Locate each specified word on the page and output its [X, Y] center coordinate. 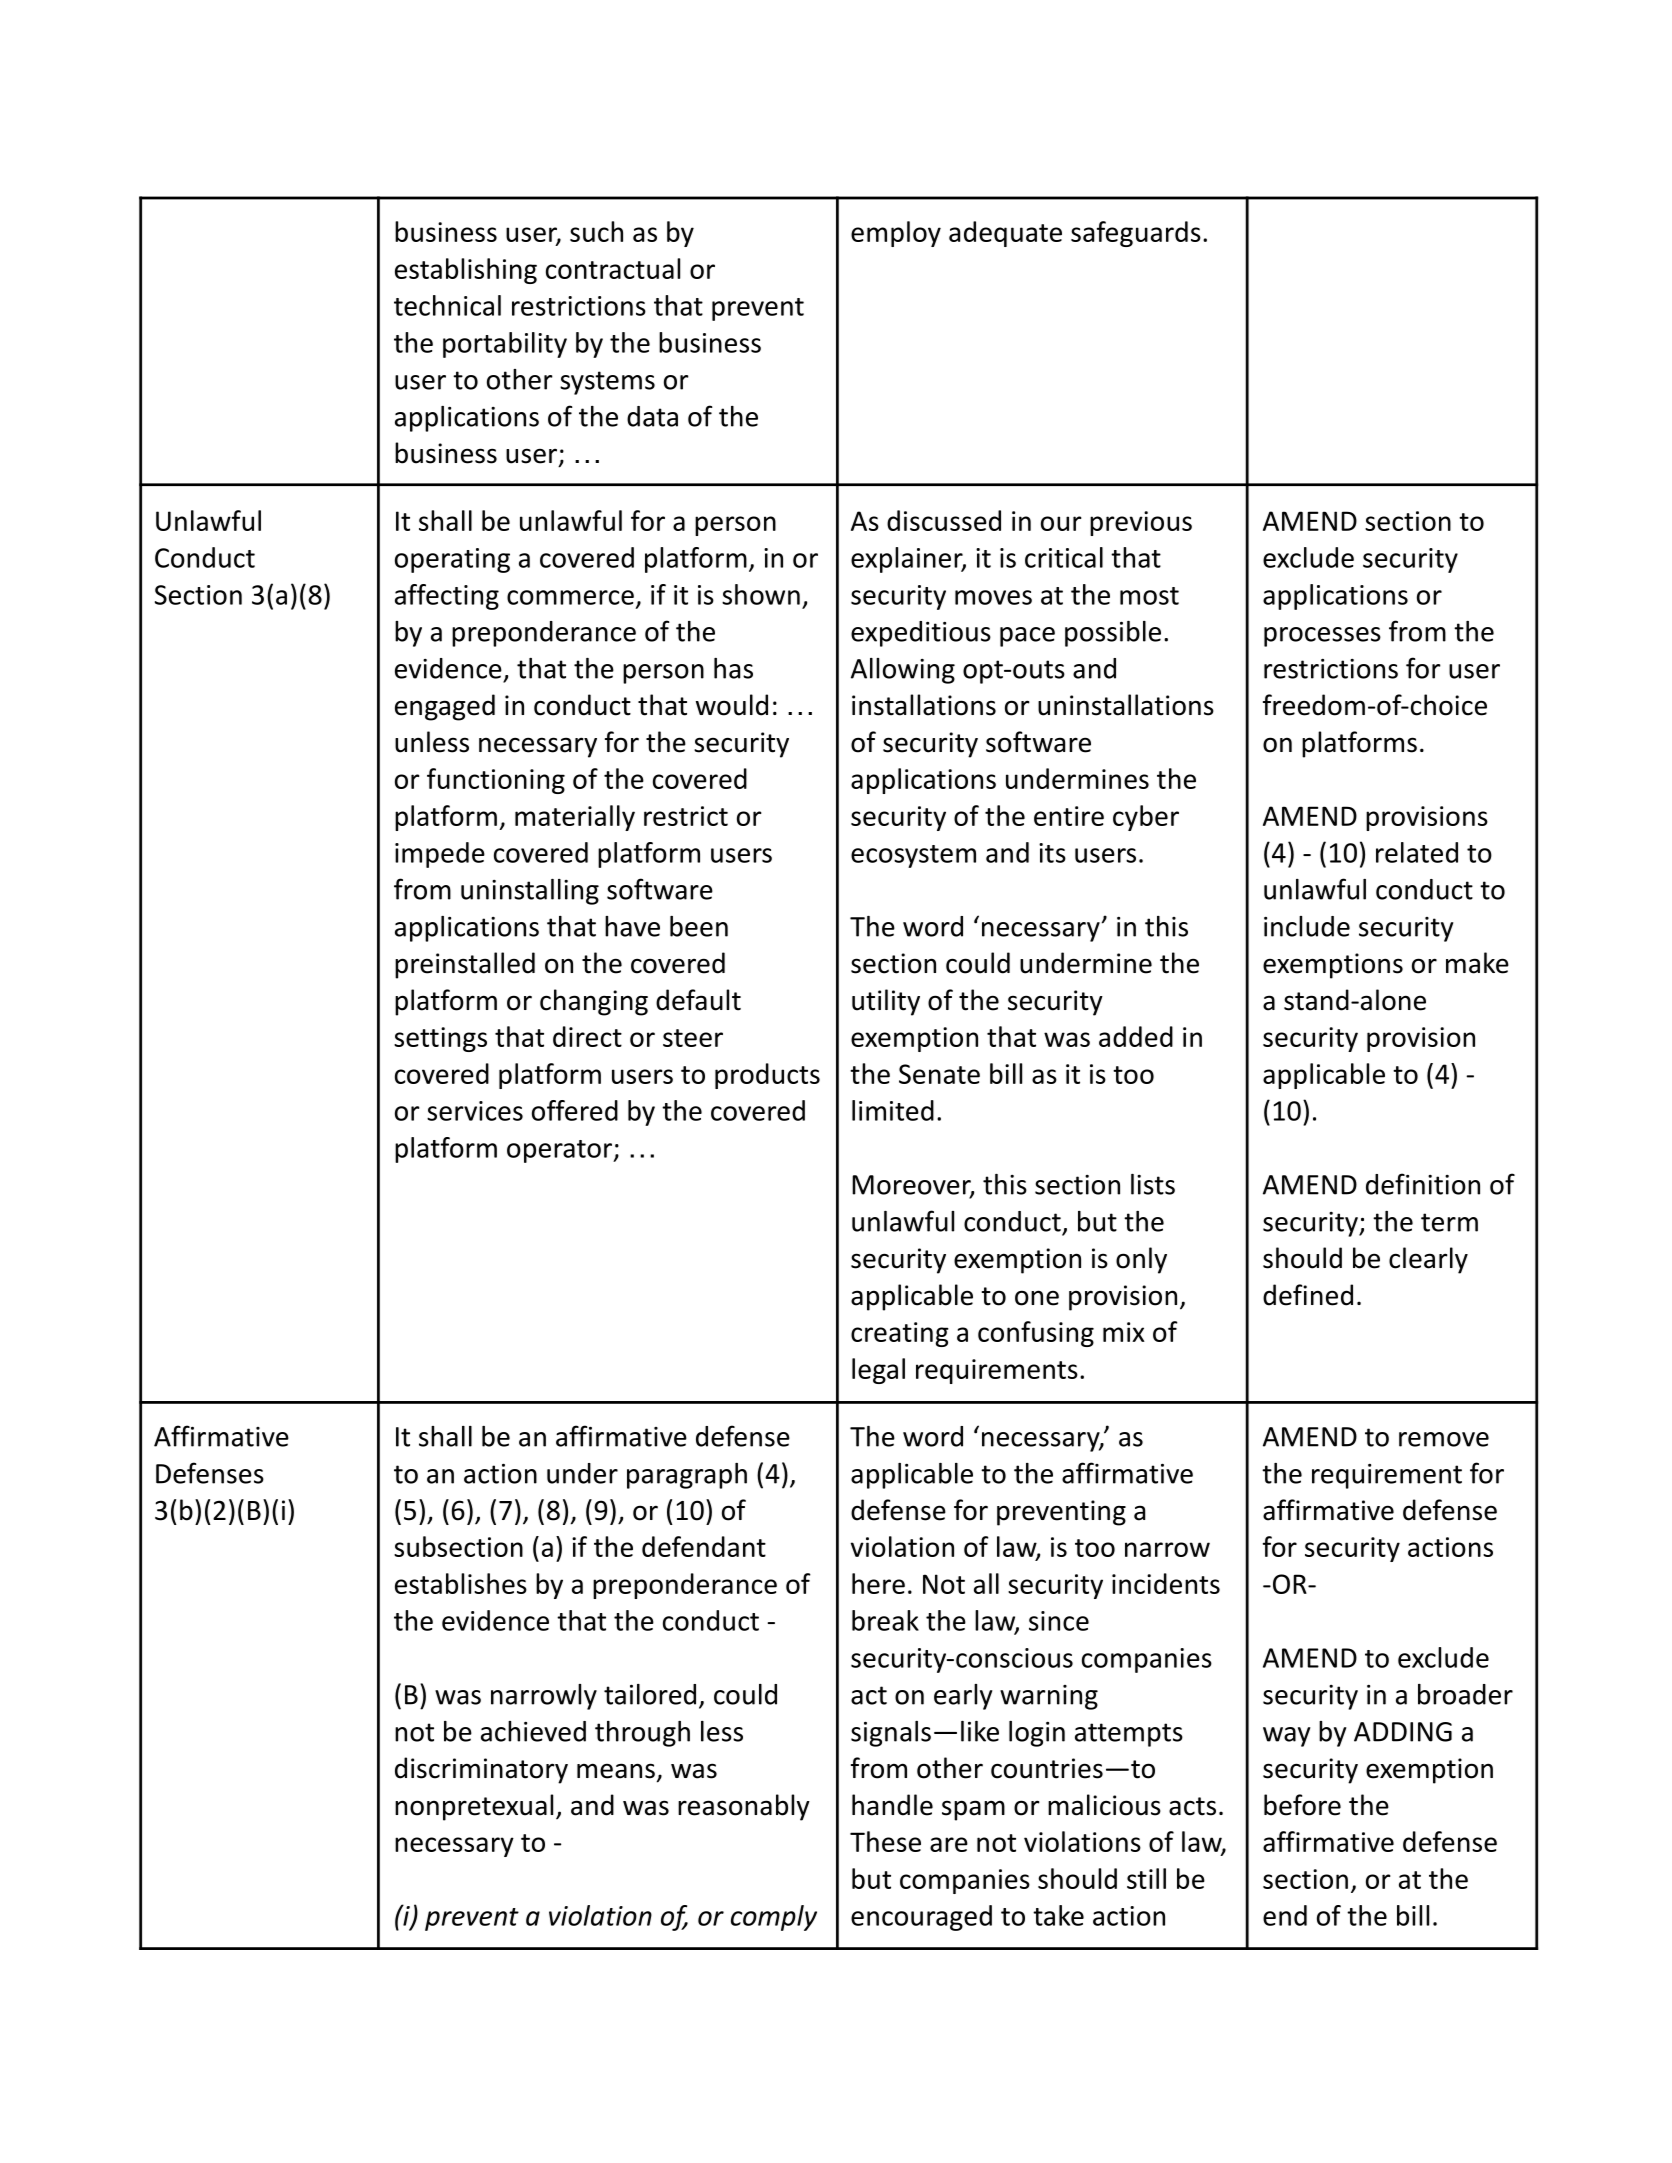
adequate [1005, 234]
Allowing [903, 671]
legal [878, 1371]
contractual [613, 268]
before [1302, 1805]
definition [1423, 1184]
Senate [939, 1074]
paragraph [687, 1476]
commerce [570, 597]
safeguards [1136, 234]
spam [973, 1810]
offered [575, 1110]
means [616, 1771]
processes [1322, 637]
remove [1444, 1439]
